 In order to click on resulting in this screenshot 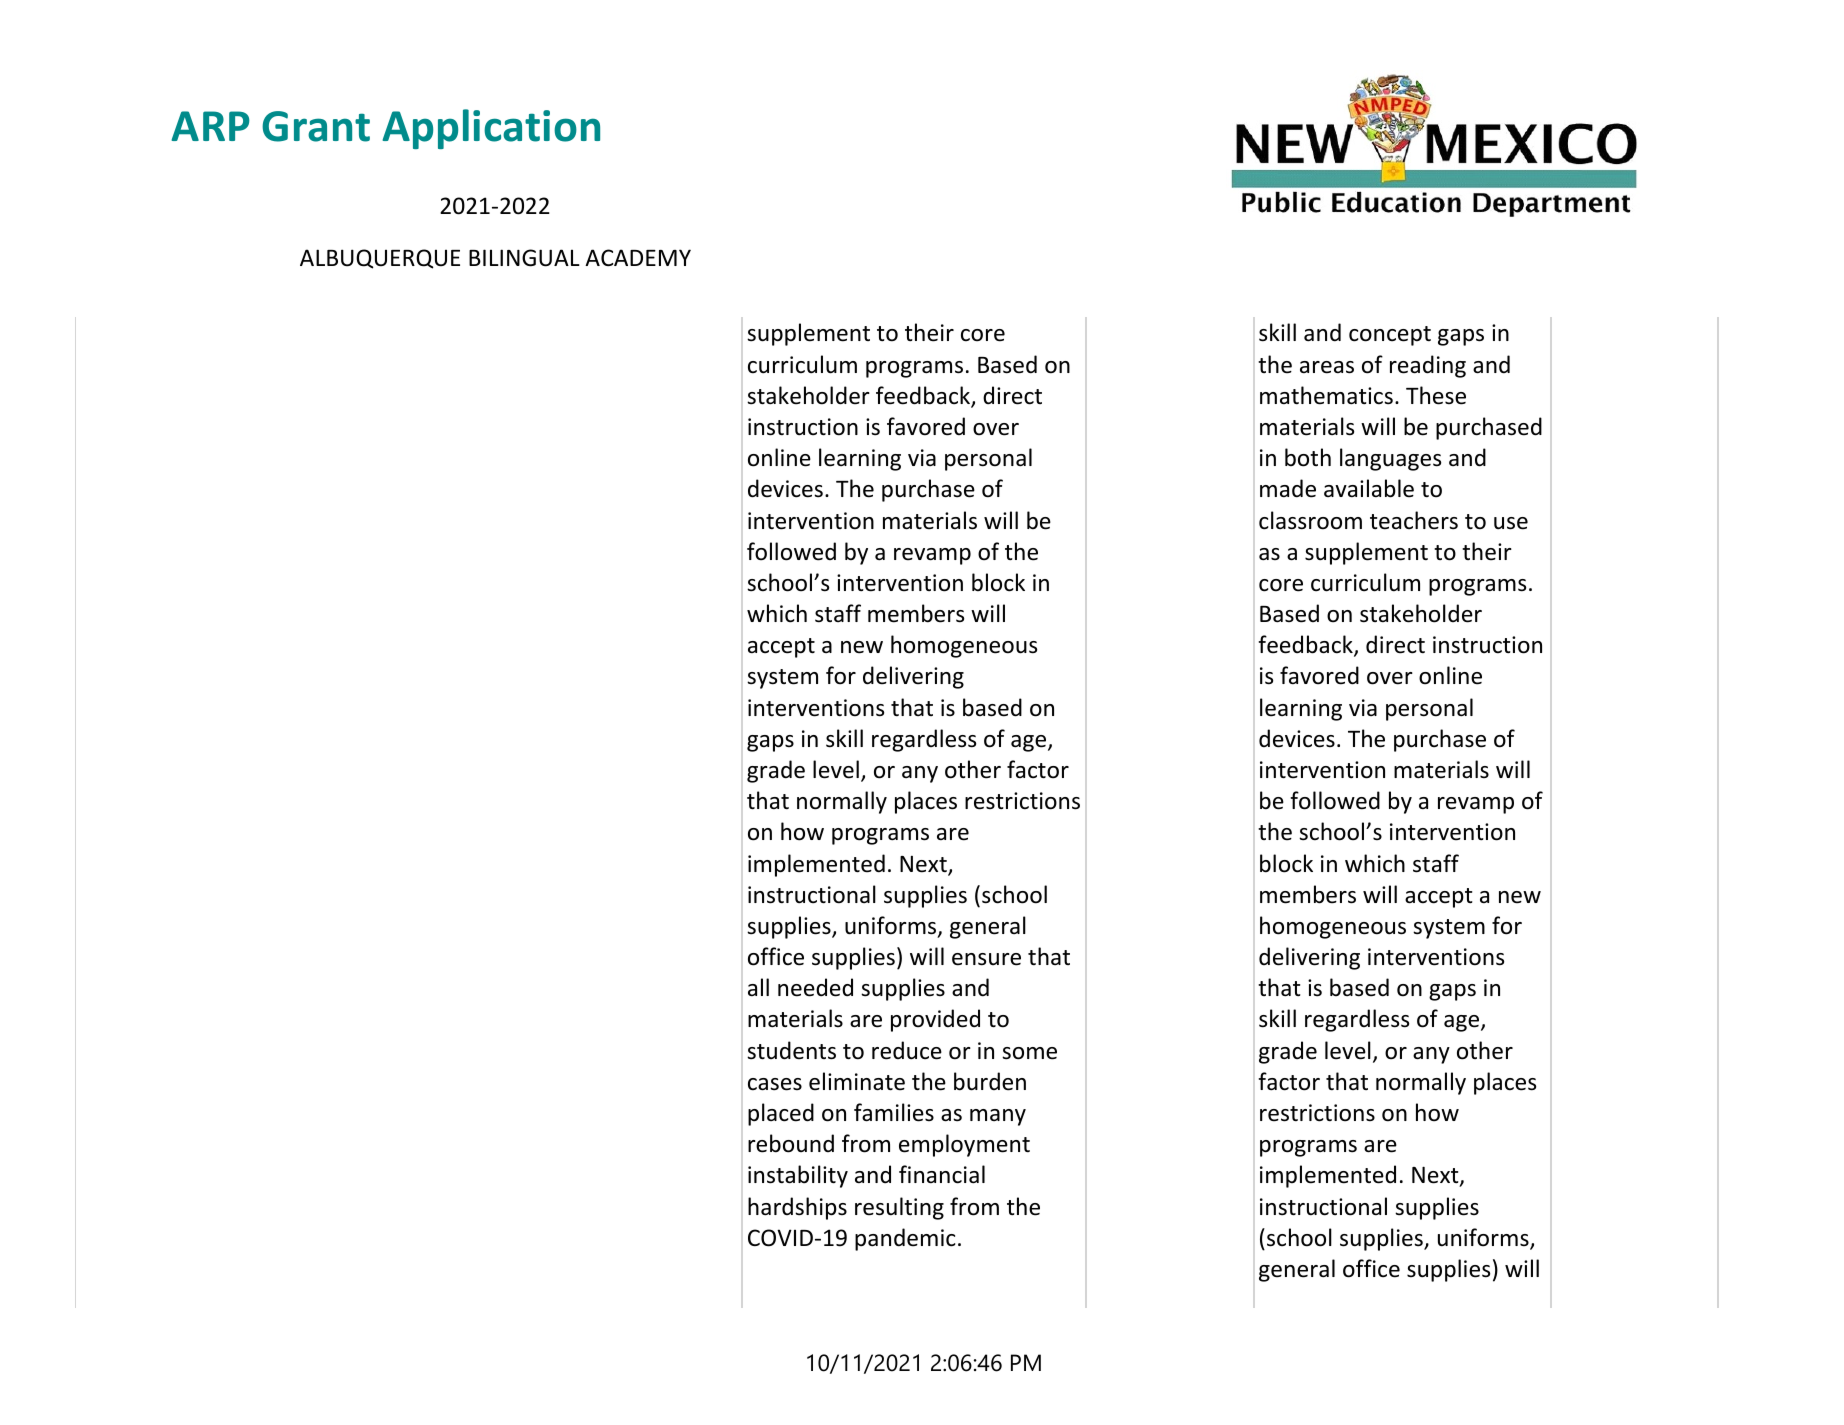, I will do `click(899, 1208)`.
